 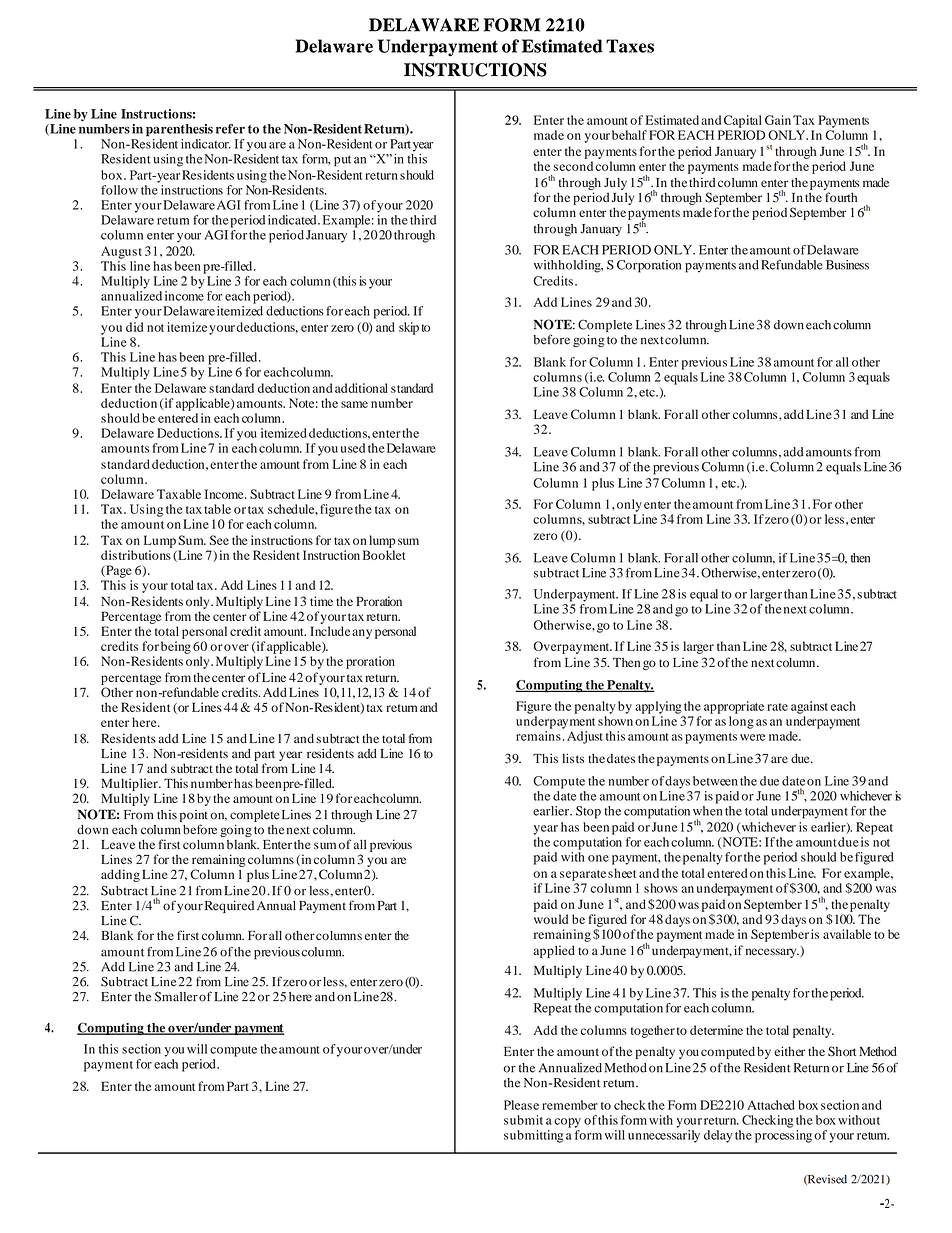 I want to click on Taxable, so click(x=179, y=494).
